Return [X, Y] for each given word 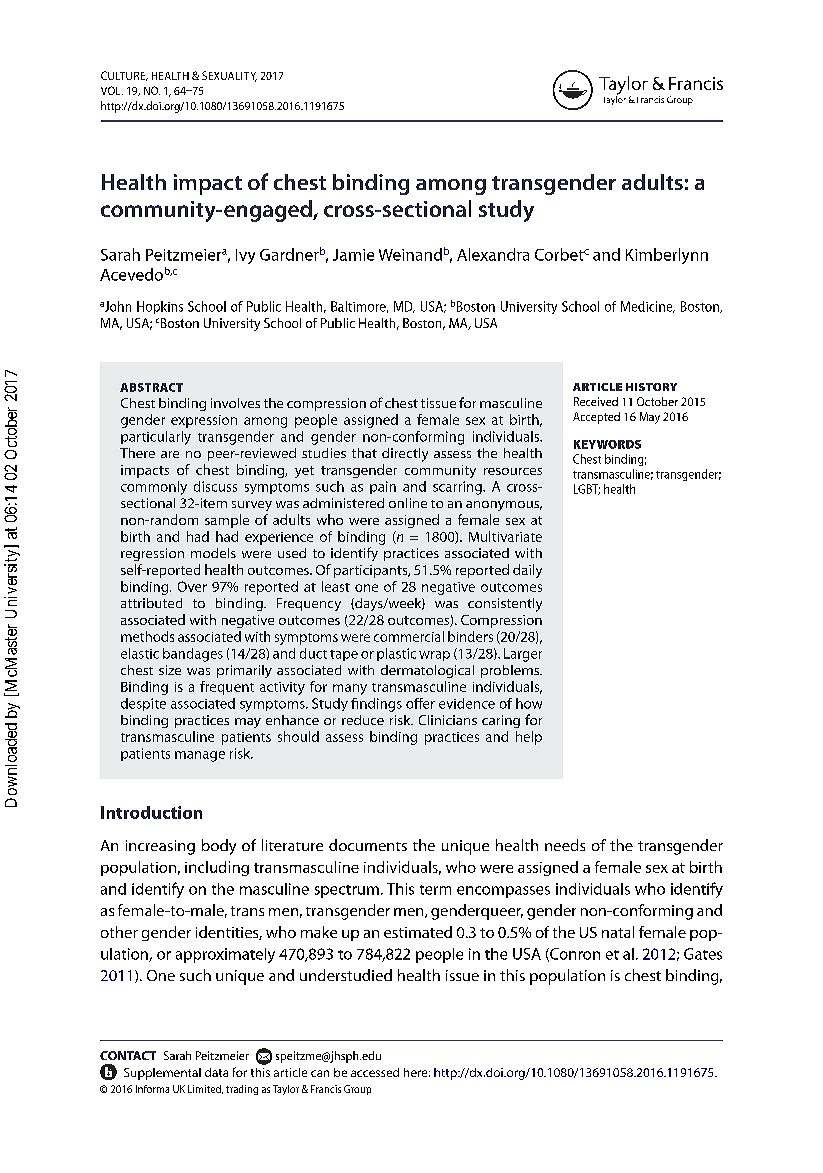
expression [204, 421]
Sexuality [229, 76]
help [529, 738]
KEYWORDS [607, 444]
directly [405, 455]
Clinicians [448, 720]
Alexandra [493, 254]
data [216, 1072]
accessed [375, 1072]
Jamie [353, 255]
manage [200, 756]
